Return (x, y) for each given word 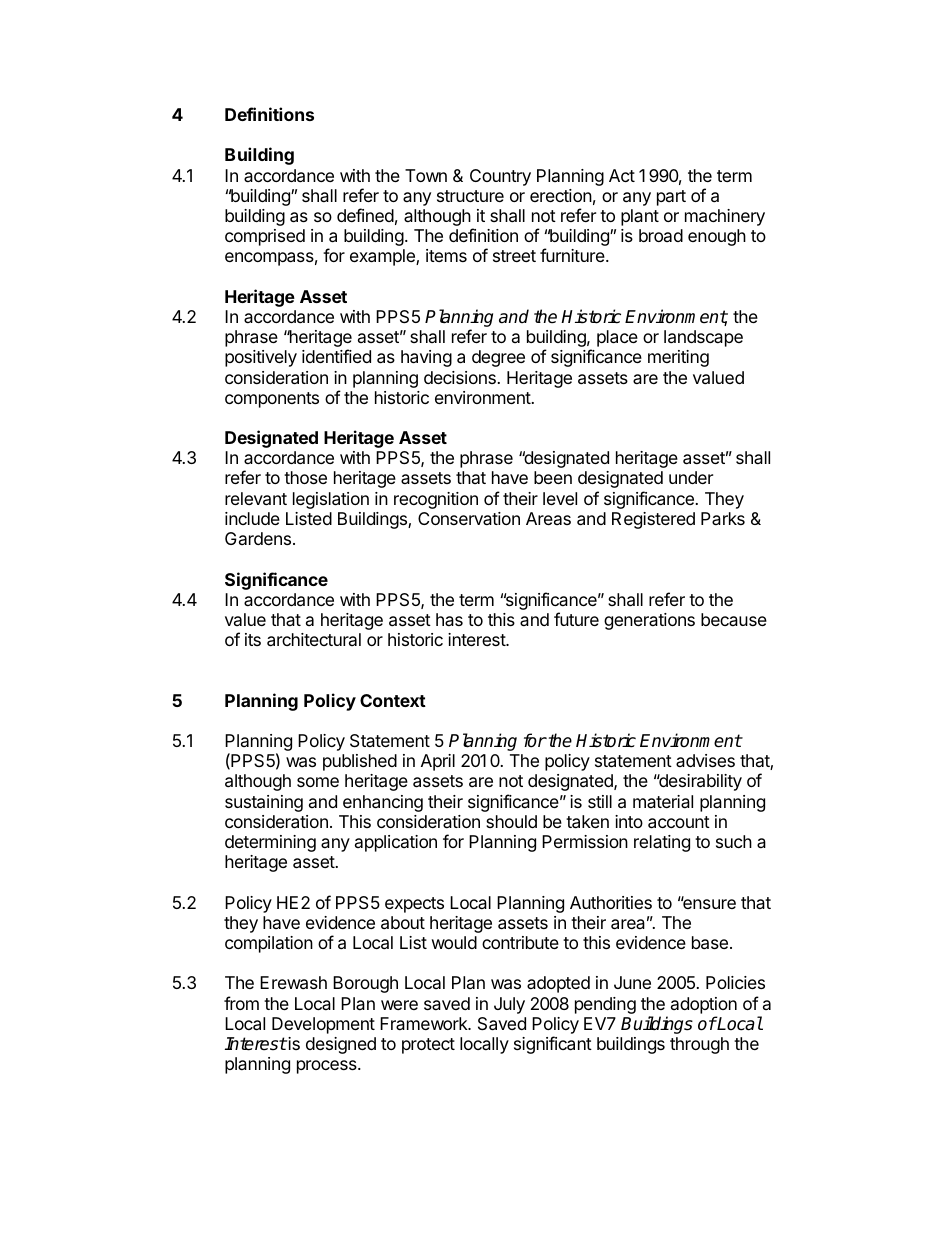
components (272, 400)
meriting (678, 358)
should (511, 821)
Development (323, 1025)
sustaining (264, 803)
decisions (460, 377)
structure (470, 196)
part (671, 198)
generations (649, 621)
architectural (314, 640)
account (679, 822)
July (509, 1005)
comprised (265, 237)
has (449, 619)
